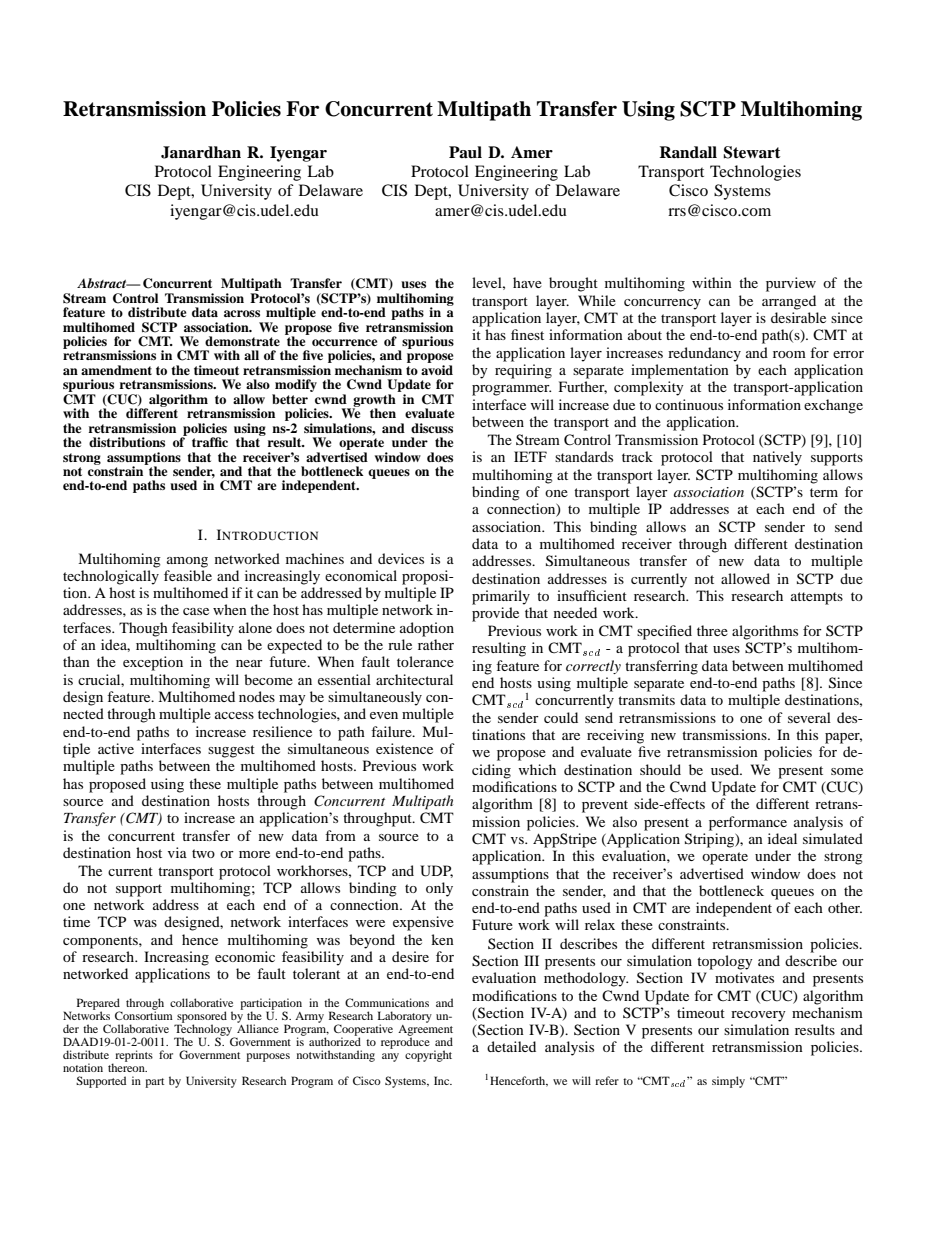 Image resolution: width=952 pixels, height=1233 pixels. What do you see at coordinates (728, 1082) in the screenshot?
I see `simply` at bounding box center [728, 1082].
